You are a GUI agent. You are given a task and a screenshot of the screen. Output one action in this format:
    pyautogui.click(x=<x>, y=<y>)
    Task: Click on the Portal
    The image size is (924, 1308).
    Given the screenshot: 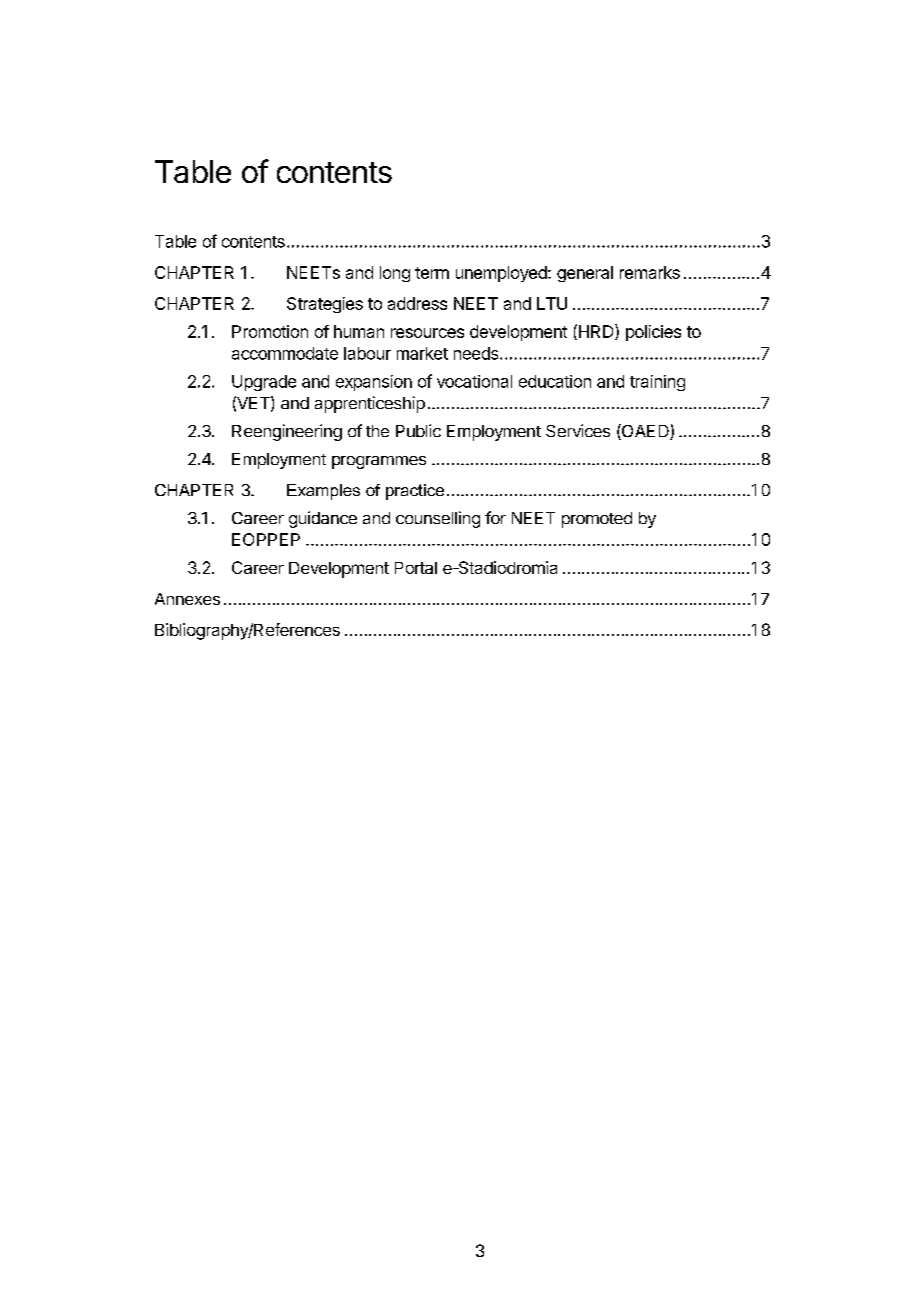 What is the action you would take?
    pyautogui.click(x=416, y=568)
